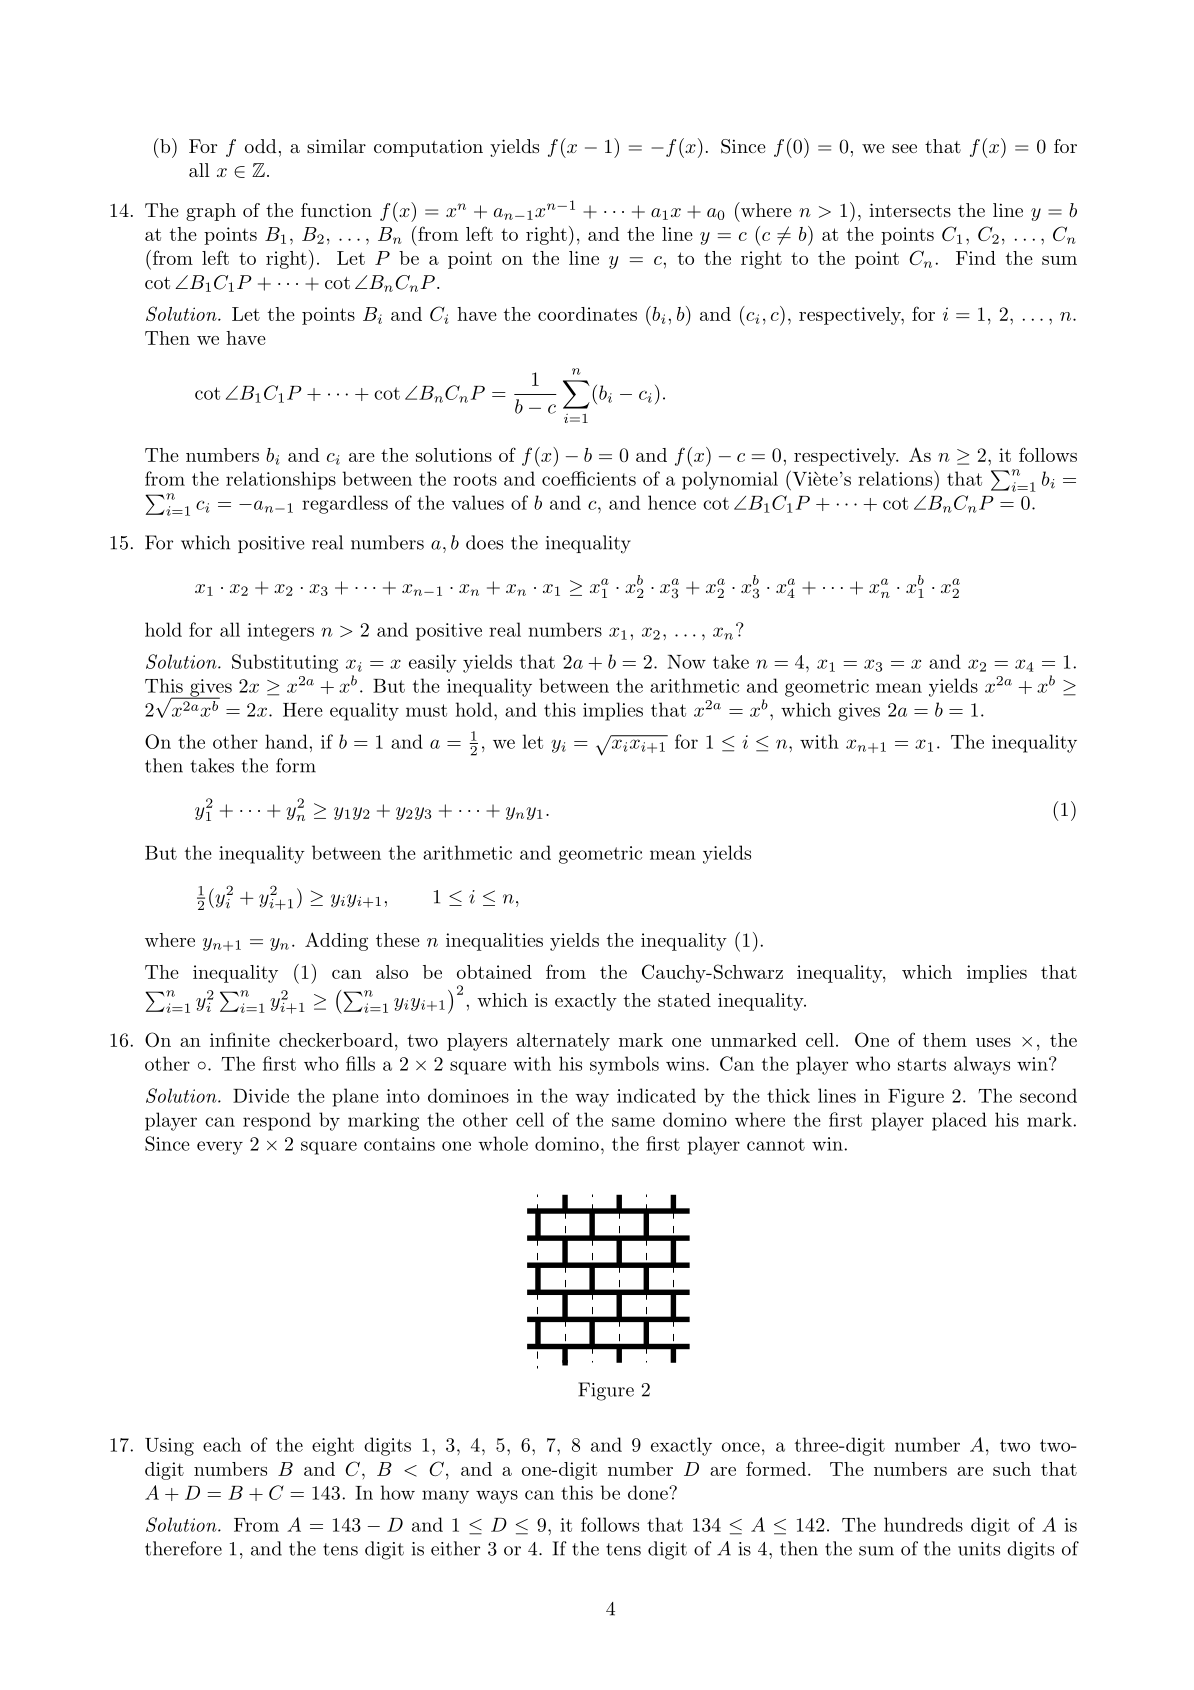 This screenshot has width=1194, height=1690. What do you see at coordinates (633, 1122) in the screenshot?
I see `same` at bounding box center [633, 1122].
